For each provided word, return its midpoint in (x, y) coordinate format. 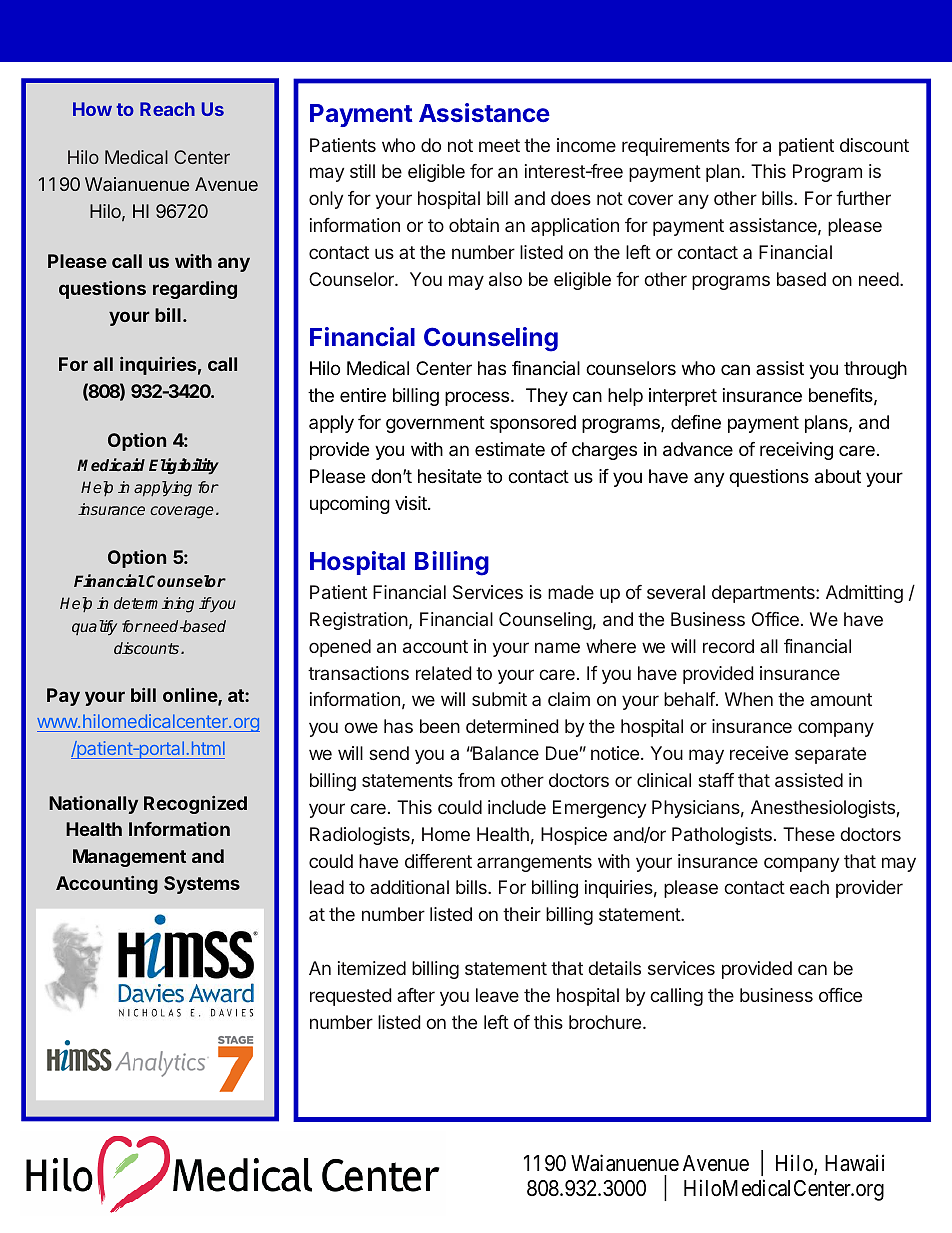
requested (351, 997)
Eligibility (184, 466)
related (444, 673)
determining (154, 605)
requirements (676, 147)
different (438, 861)
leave (497, 995)
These (809, 834)
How (92, 109)
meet (499, 145)
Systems (202, 885)
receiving (796, 451)
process (478, 398)
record (728, 646)
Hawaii (854, 1163)
